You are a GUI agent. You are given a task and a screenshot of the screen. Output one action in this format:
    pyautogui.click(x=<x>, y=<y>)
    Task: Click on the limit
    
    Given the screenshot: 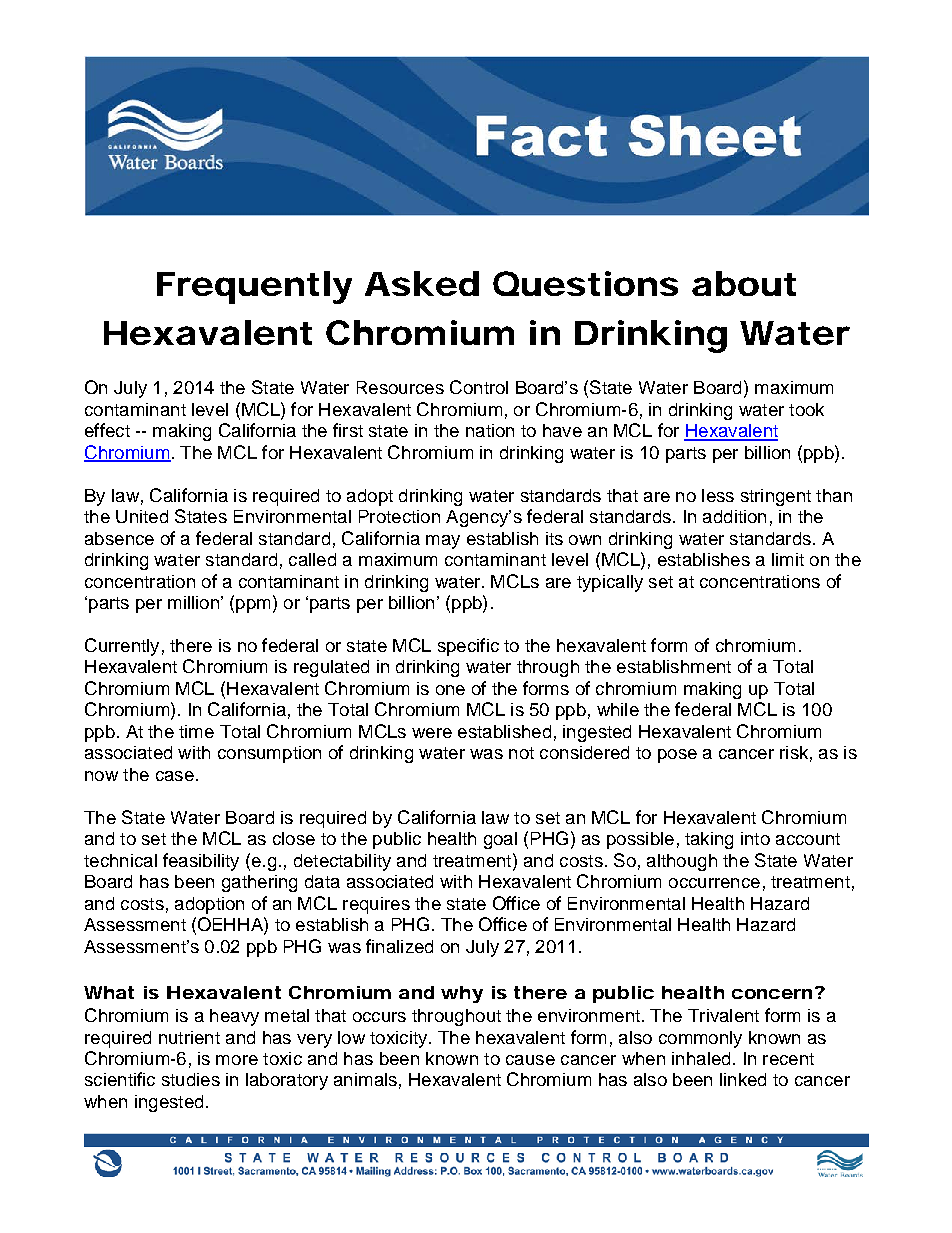 What is the action you would take?
    pyautogui.click(x=788, y=559)
